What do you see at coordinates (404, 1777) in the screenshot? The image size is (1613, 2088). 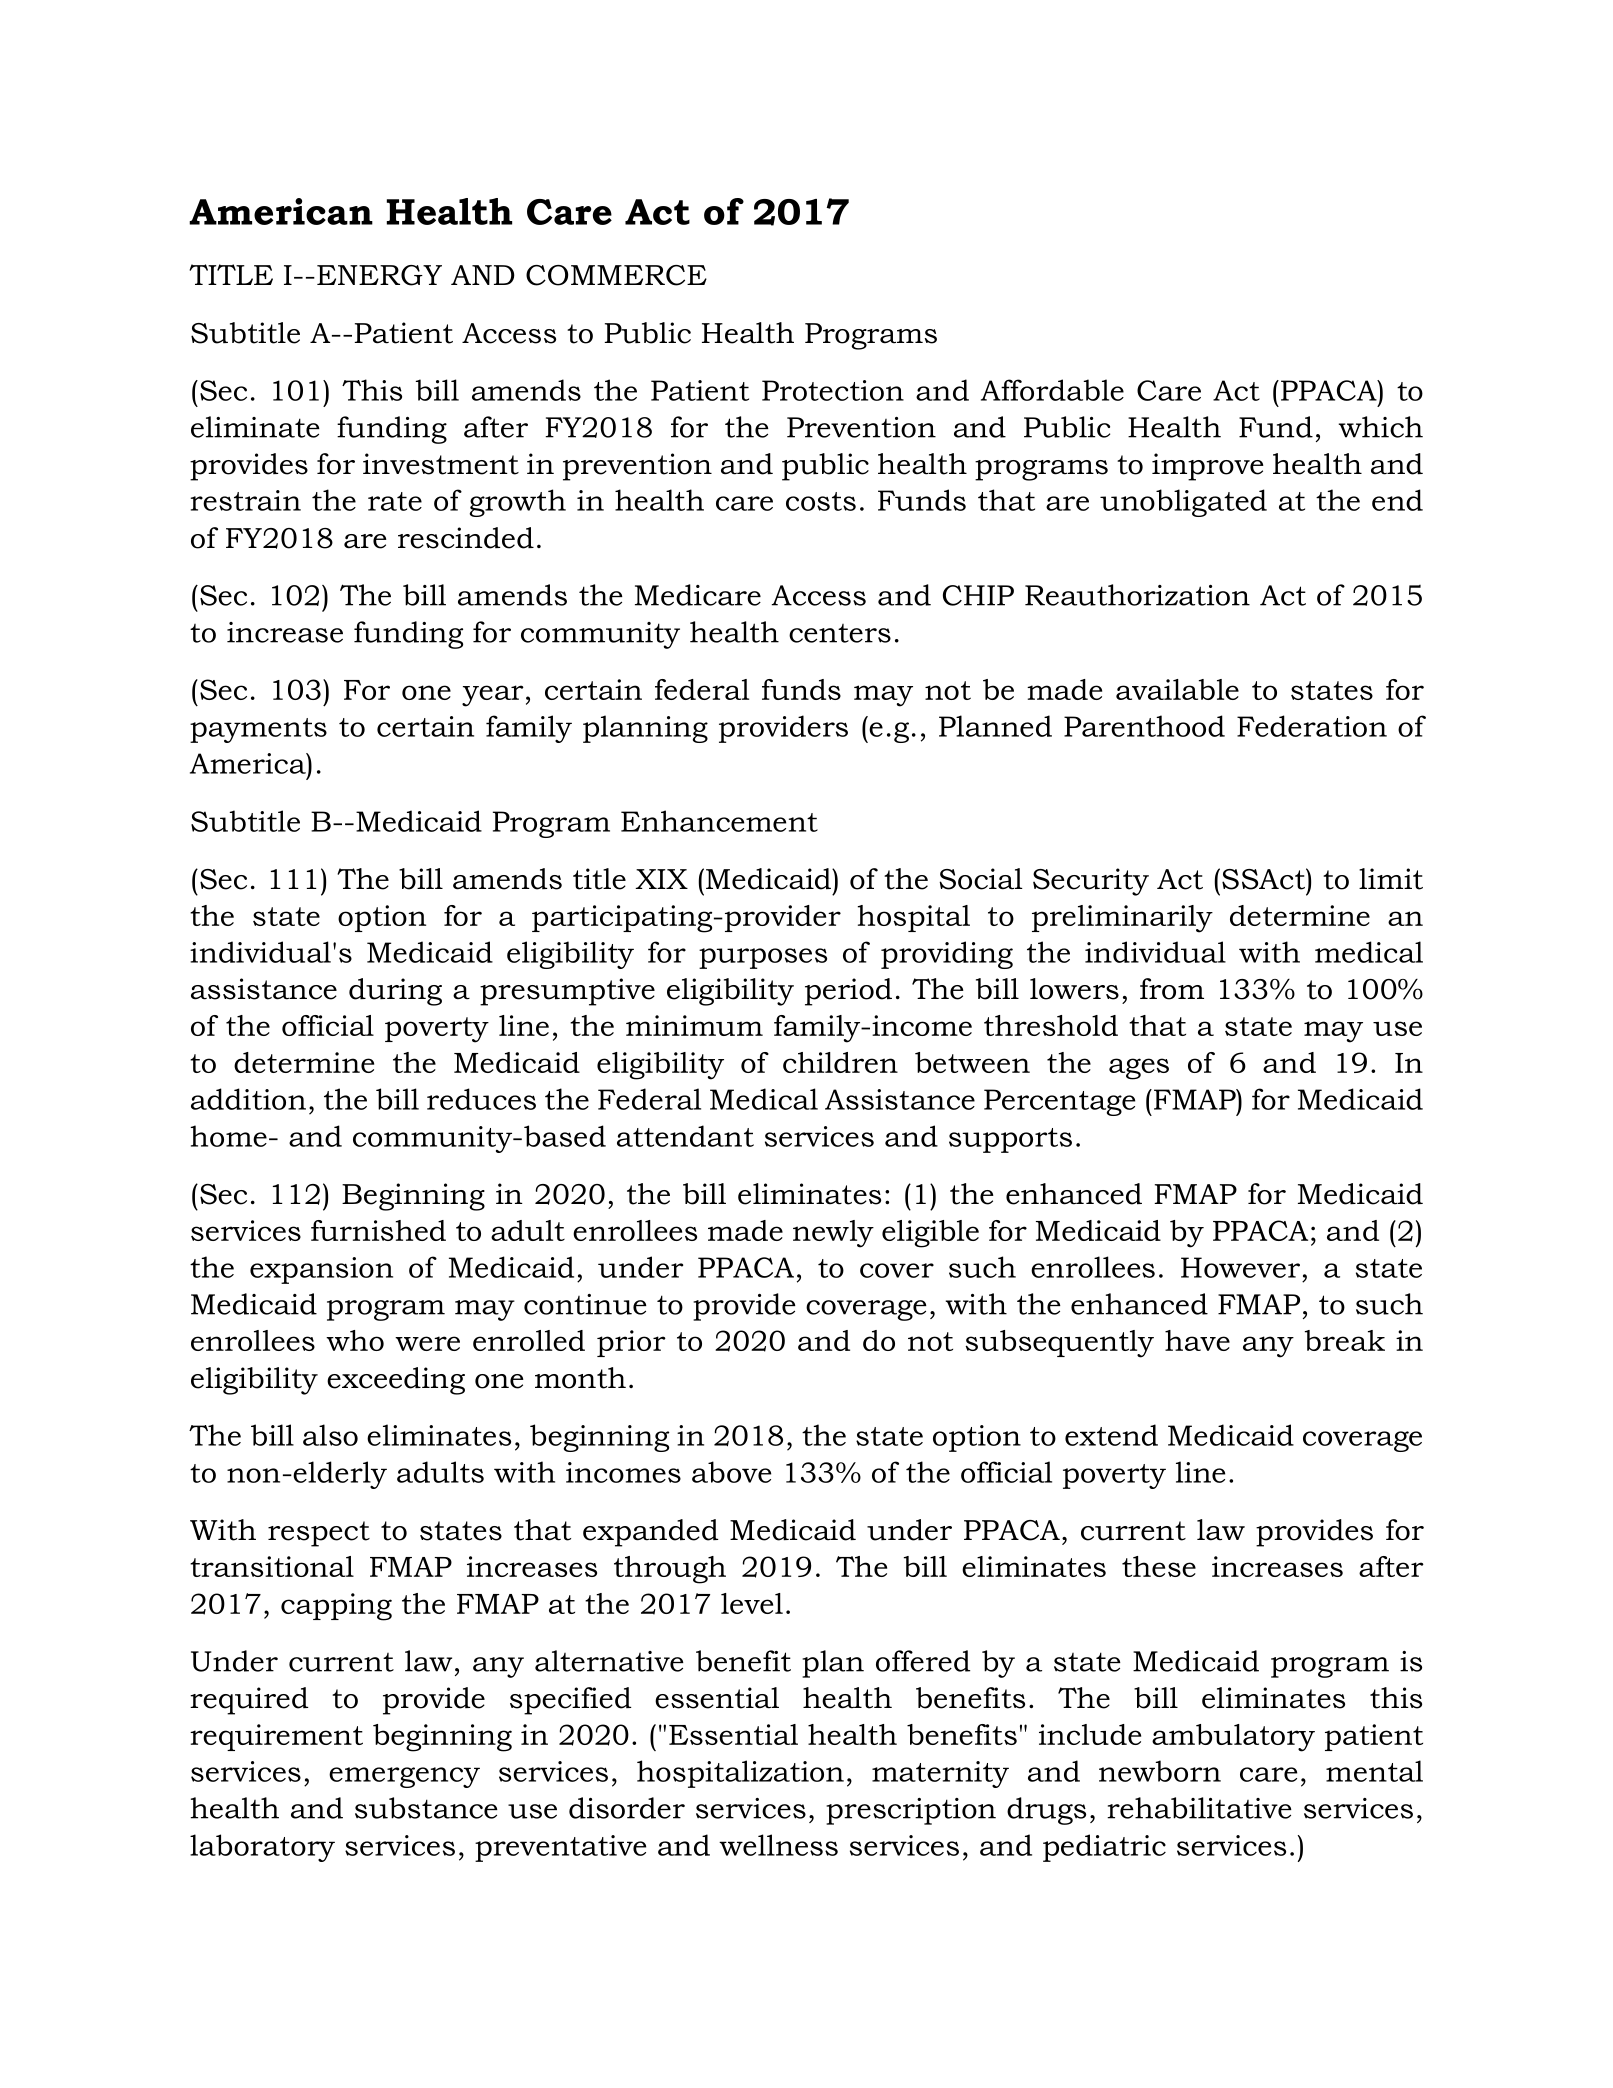 I see `emergency` at bounding box center [404, 1777].
